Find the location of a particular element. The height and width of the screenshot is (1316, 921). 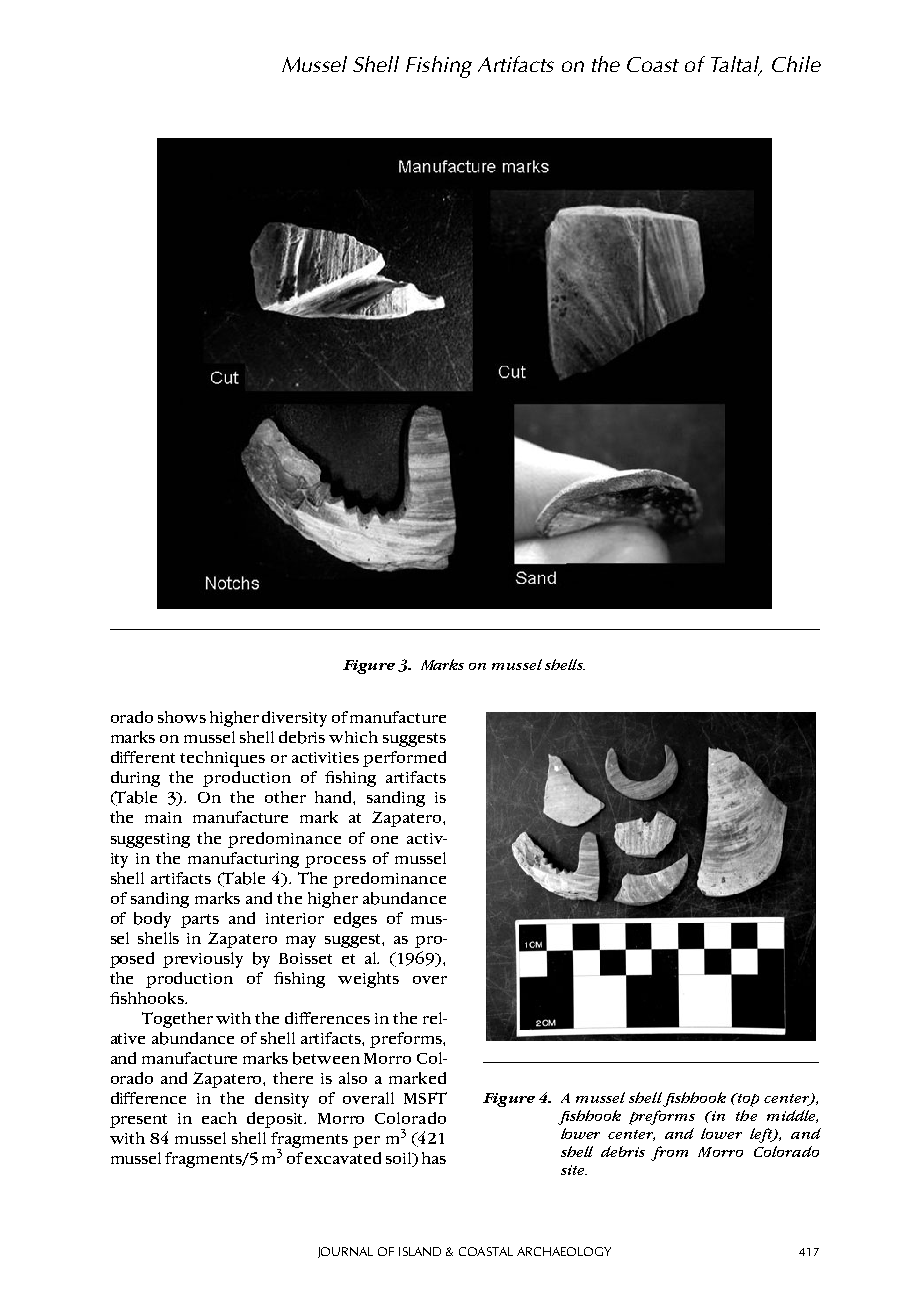

diversity is located at coordinates (294, 719).
